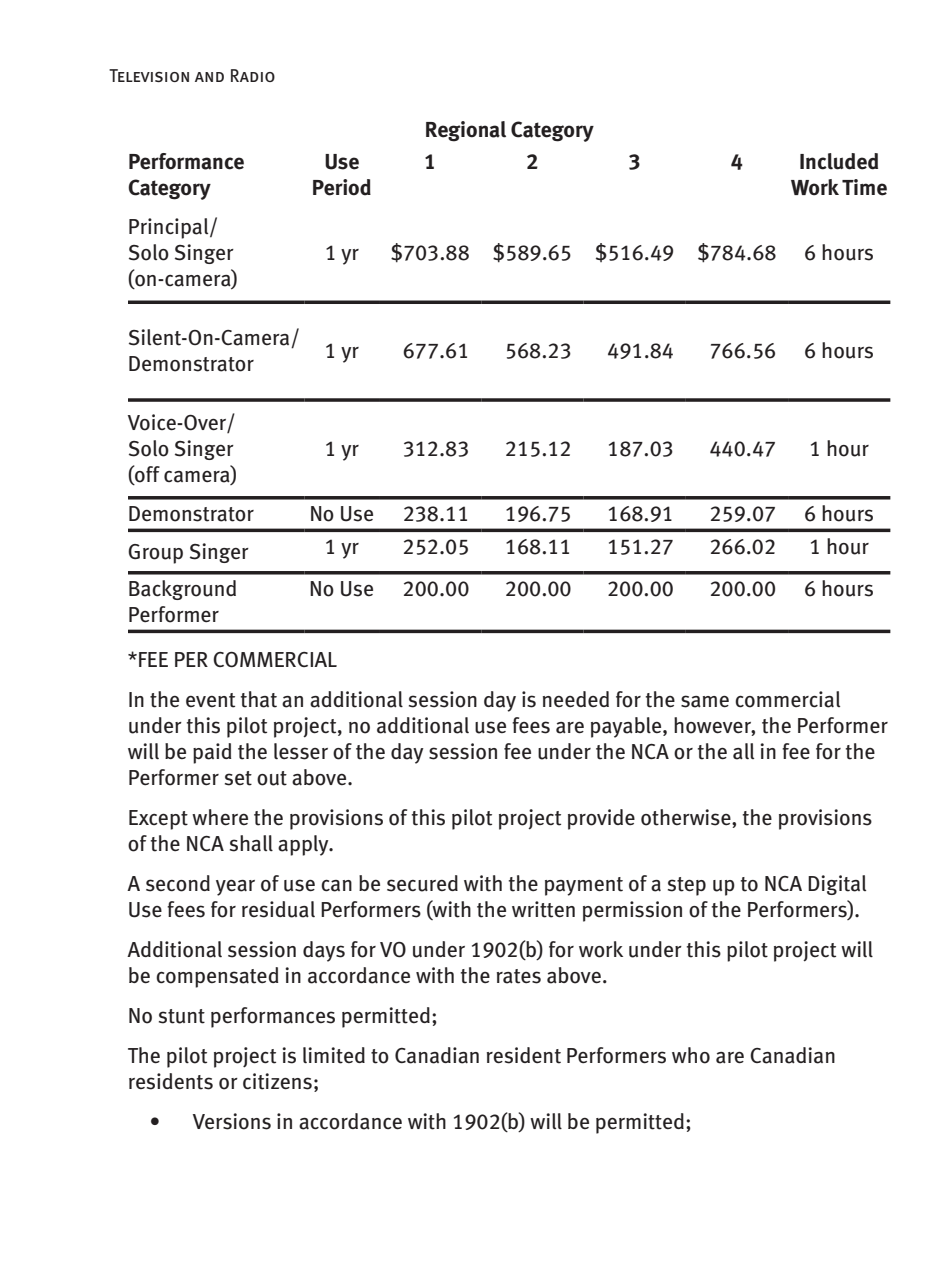  Describe the element at coordinates (584, 886) in the screenshot. I see `payment` at that location.
